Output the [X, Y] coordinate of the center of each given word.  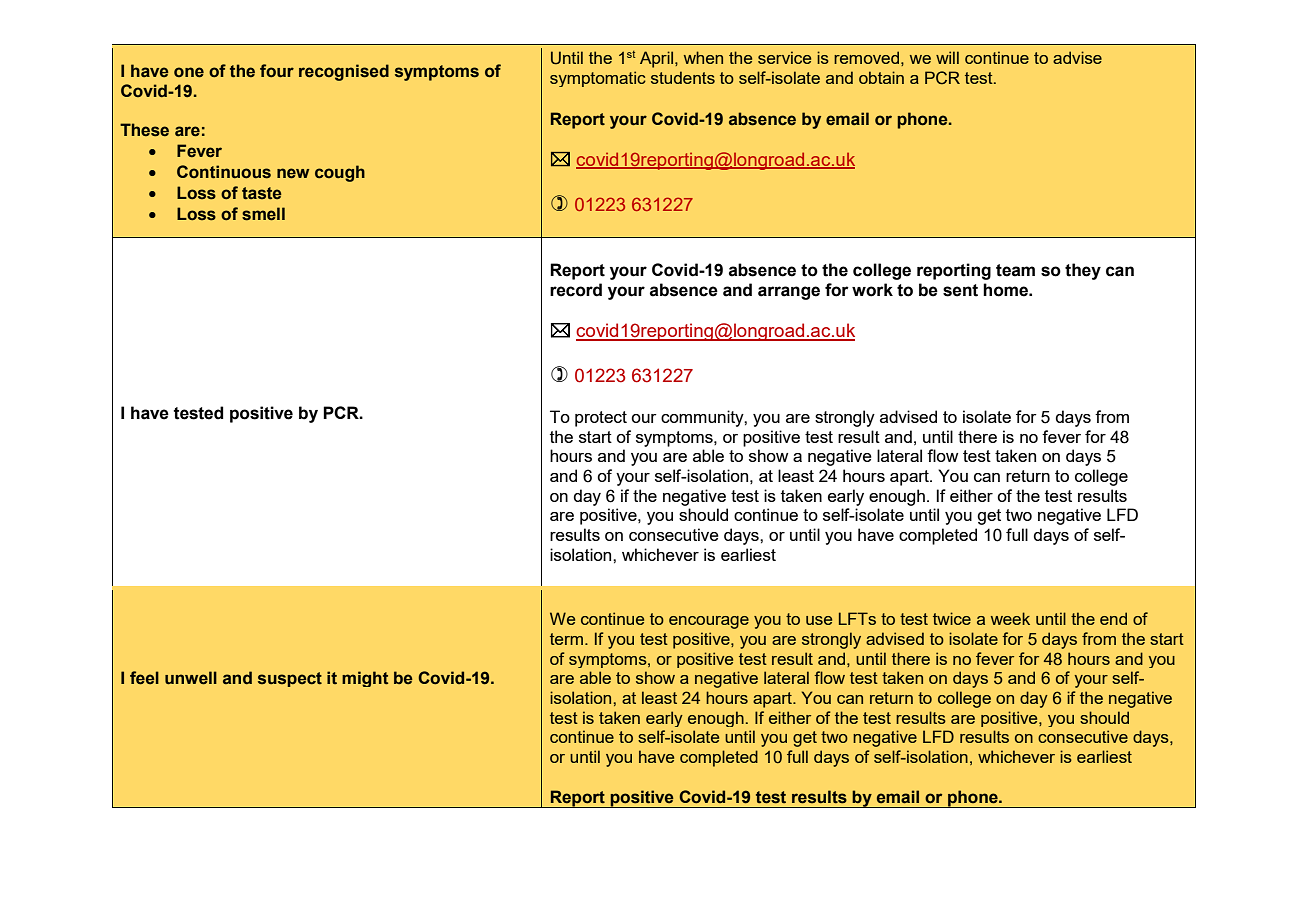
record [576, 290]
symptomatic [598, 79]
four [277, 71]
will [947, 57]
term [566, 639]
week [1010, 618]
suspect [290, 679]
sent [960, 290]
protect [601, 419]
